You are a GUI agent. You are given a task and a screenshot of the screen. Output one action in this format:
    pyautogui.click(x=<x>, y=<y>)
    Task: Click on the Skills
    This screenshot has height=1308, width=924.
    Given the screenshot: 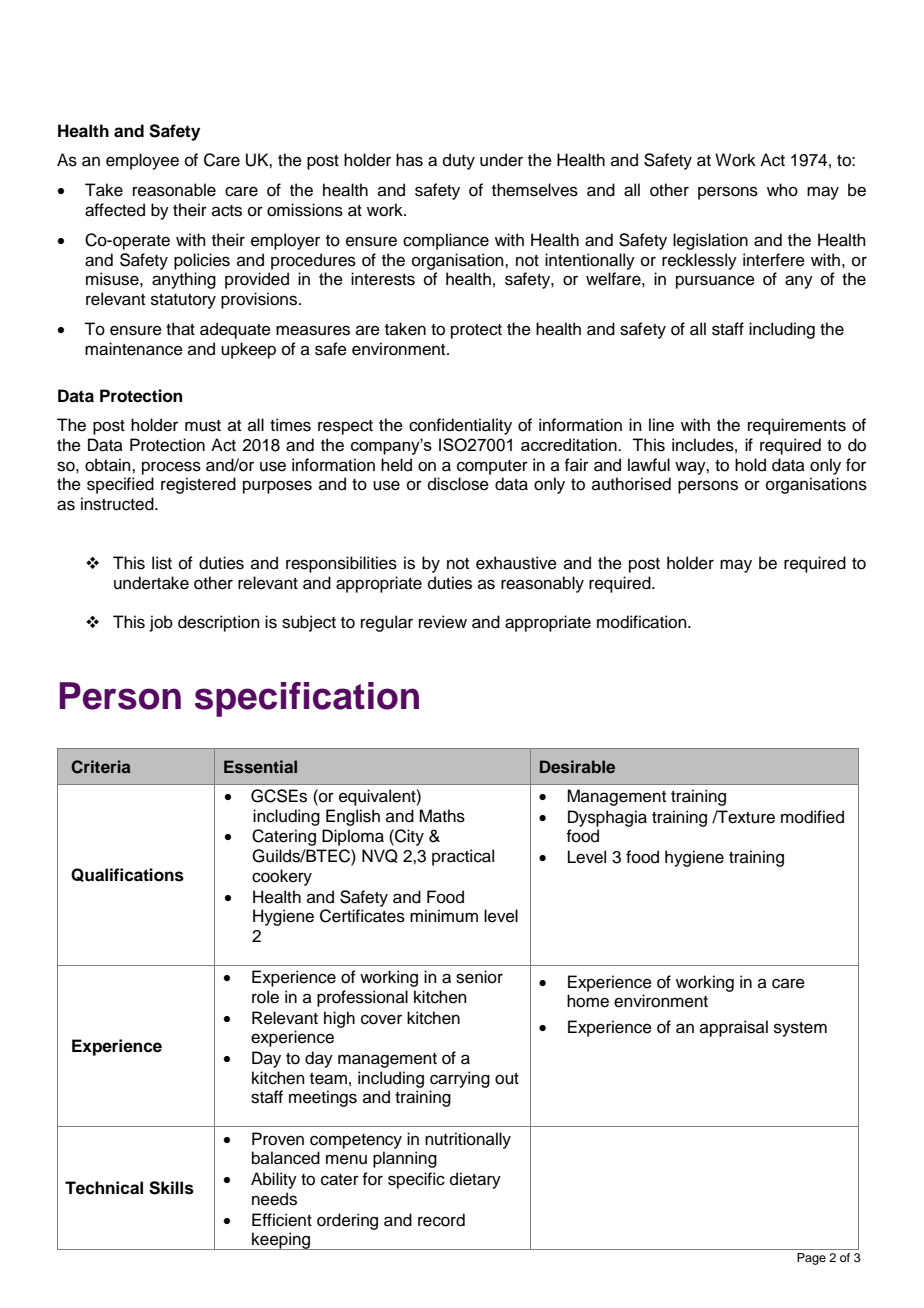 What is the action you would take?
    pyautogui.click(x=171, y=1188)
